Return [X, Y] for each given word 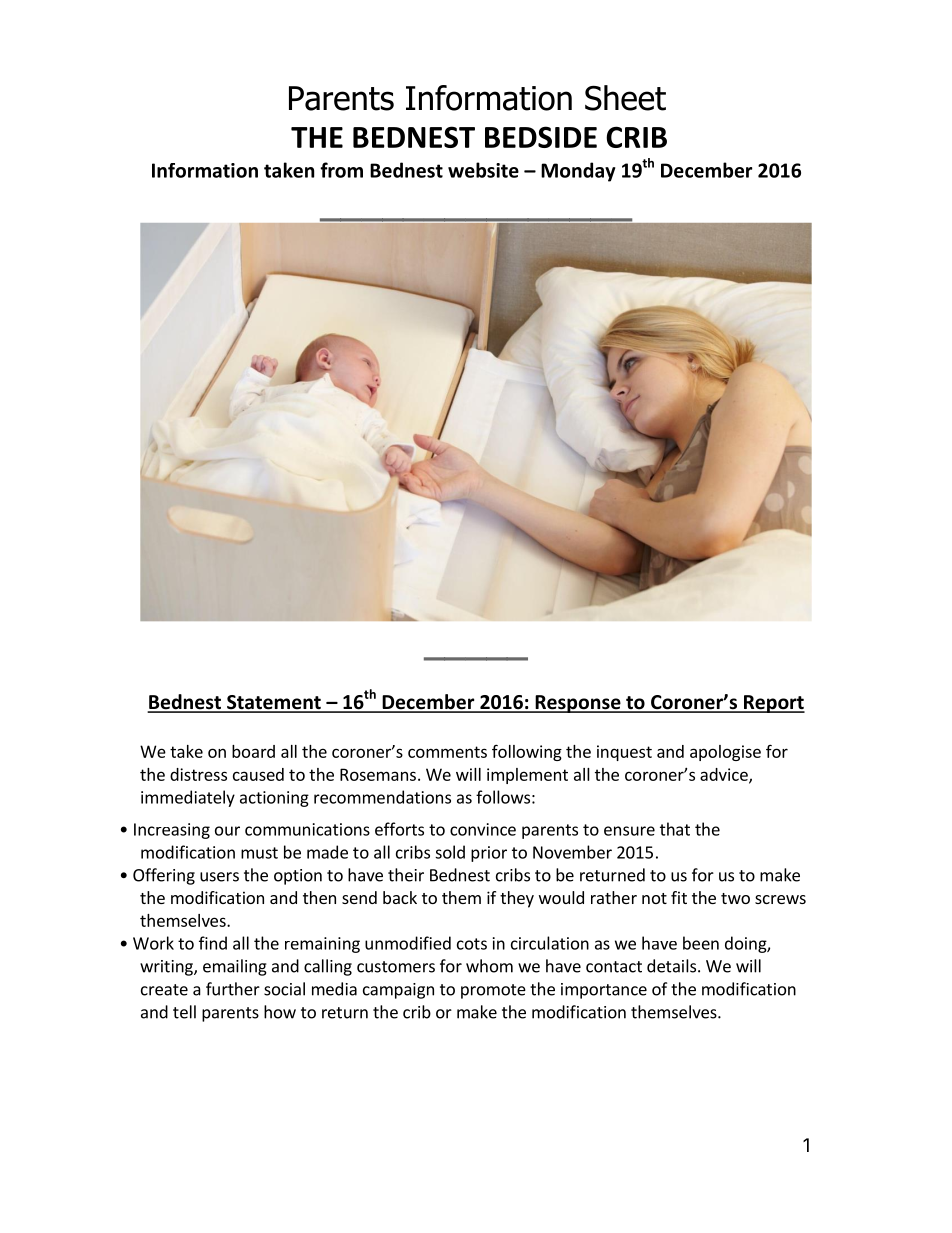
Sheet [625, 98]
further [233, 989]
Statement [274, 703]
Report [773, 704]
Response [578, 704]
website [483, 170]
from [341, 170]
